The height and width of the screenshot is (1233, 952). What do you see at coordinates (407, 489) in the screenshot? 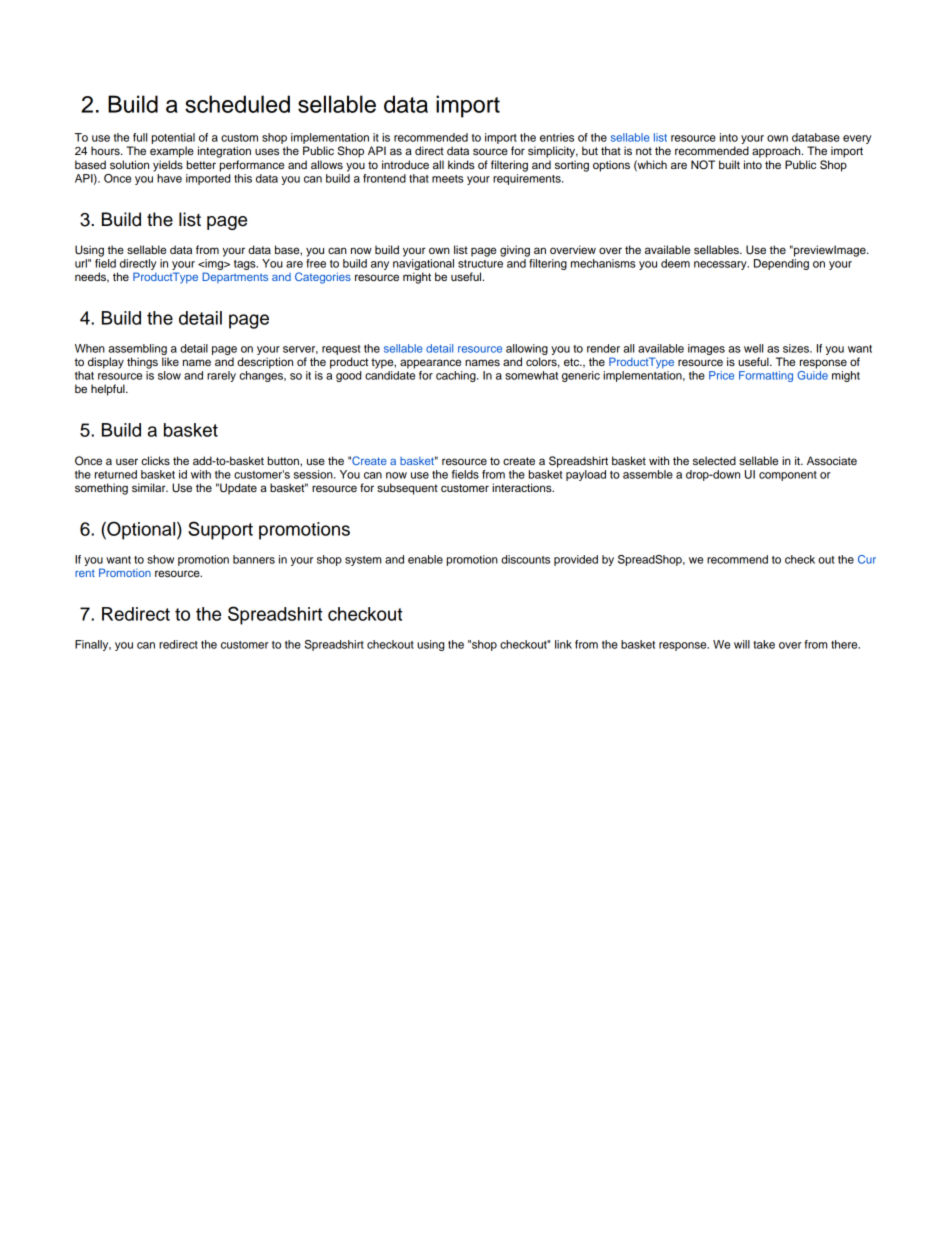
I see `subsequent` at bounding box center [407, 489].
